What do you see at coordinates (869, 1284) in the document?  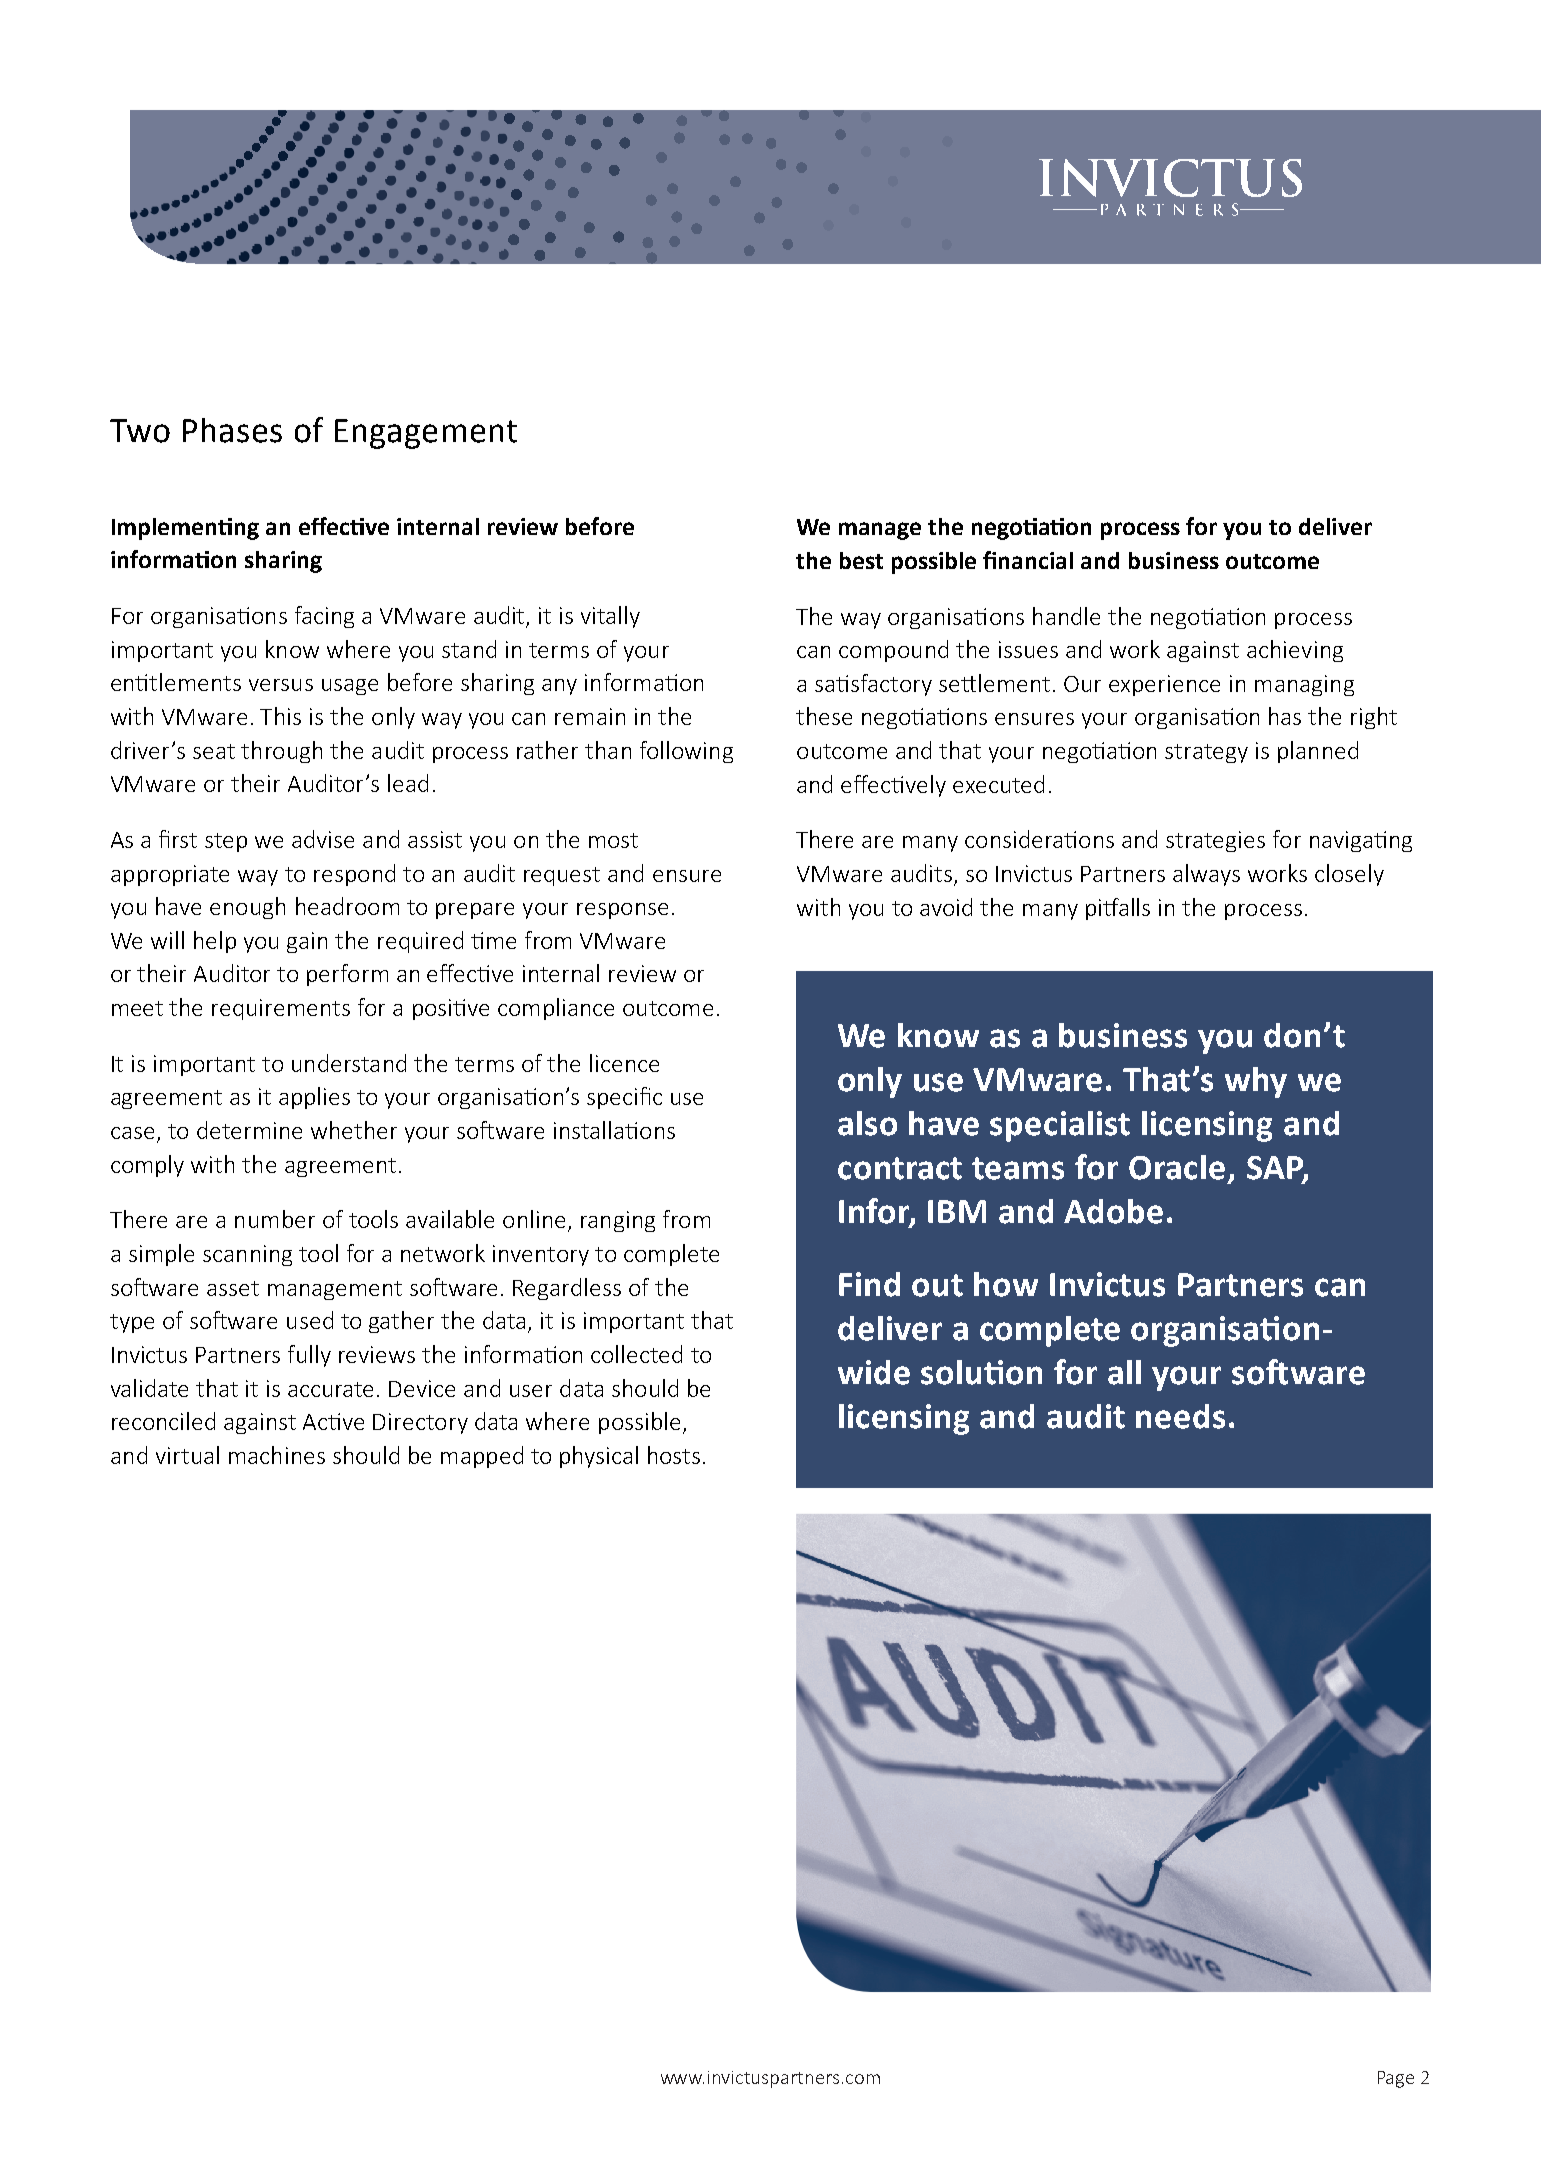 I see `Find` at bounding box center [869, 1284].
